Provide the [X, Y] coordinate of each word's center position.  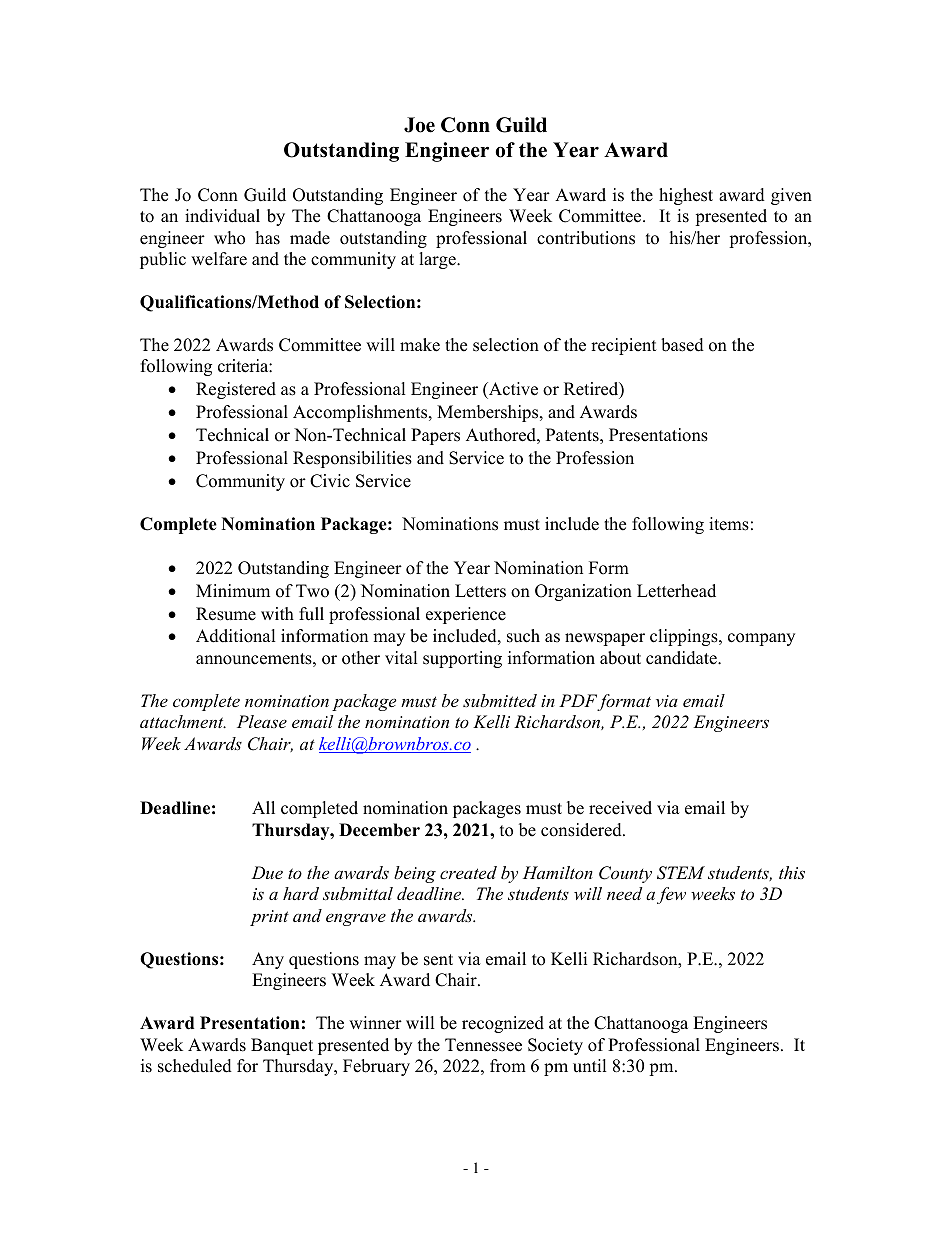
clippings [685, 637]
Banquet [282, 1046]
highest [686, 196]
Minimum [233, 591]
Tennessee [483, 1045]
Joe [419, 125]
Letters [480, 591]
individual [222, 216]
